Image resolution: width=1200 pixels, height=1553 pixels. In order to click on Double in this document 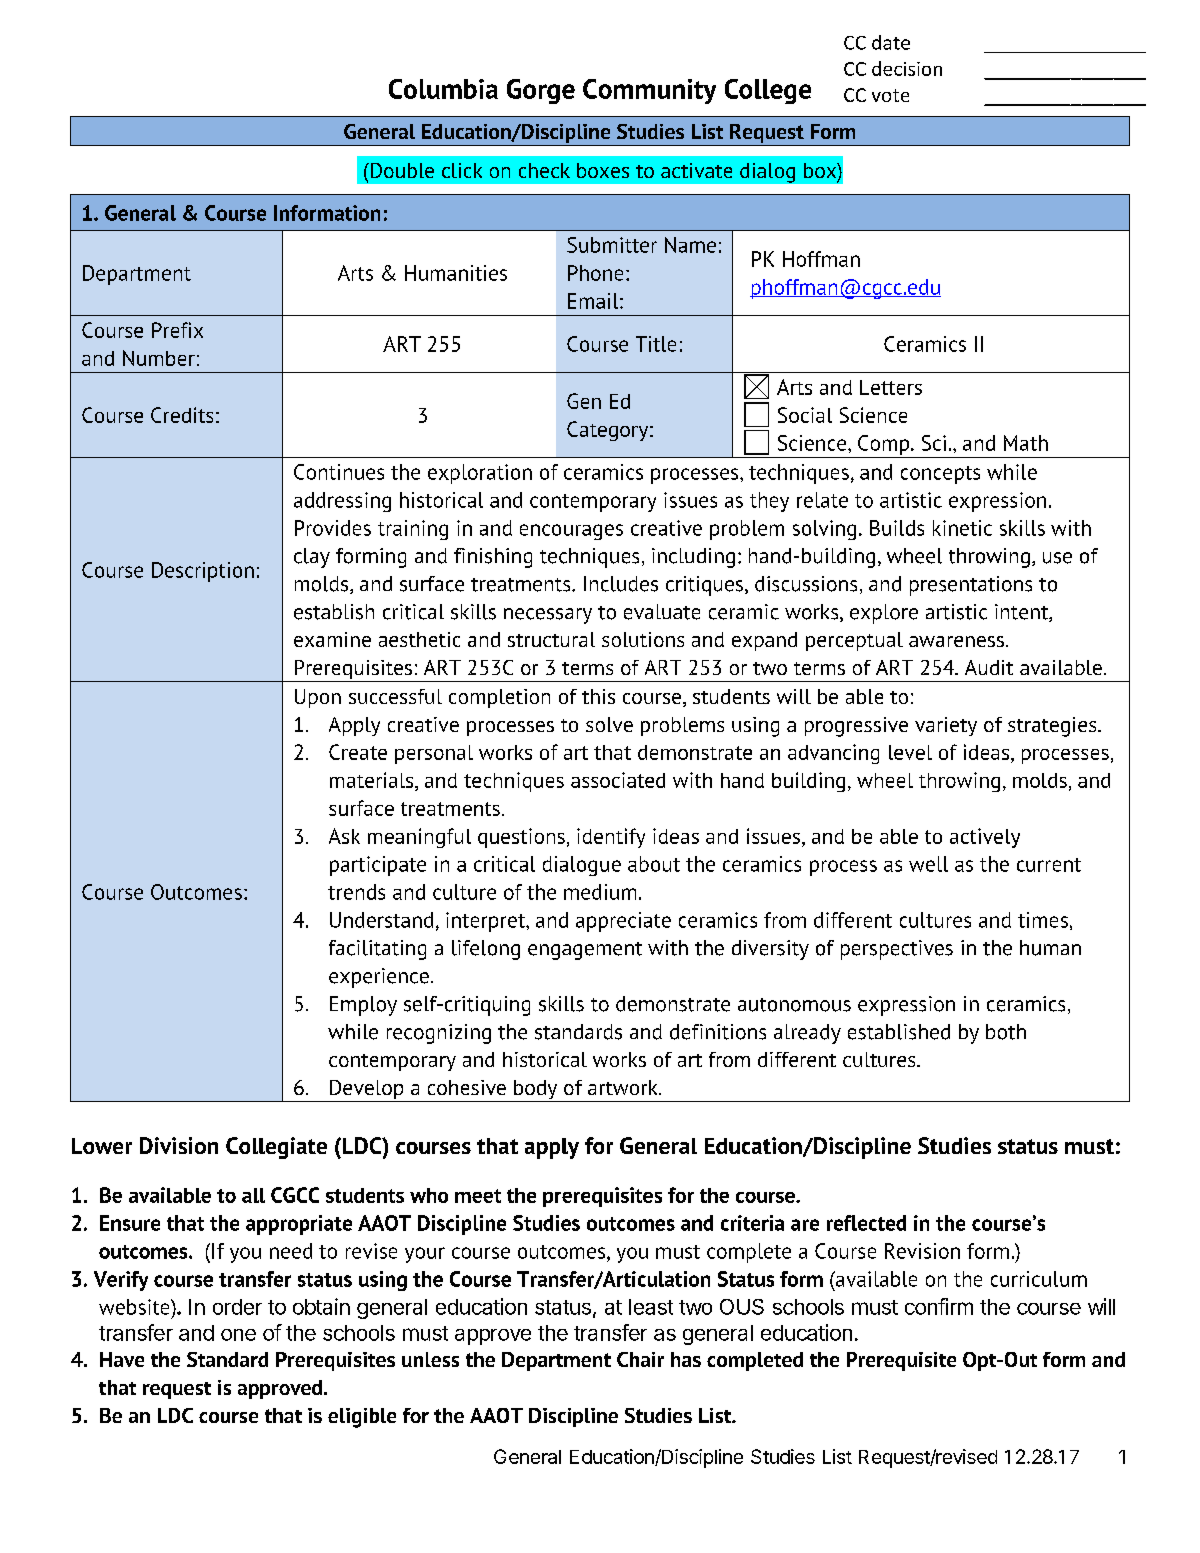, I will do `click(401, 170)`.
